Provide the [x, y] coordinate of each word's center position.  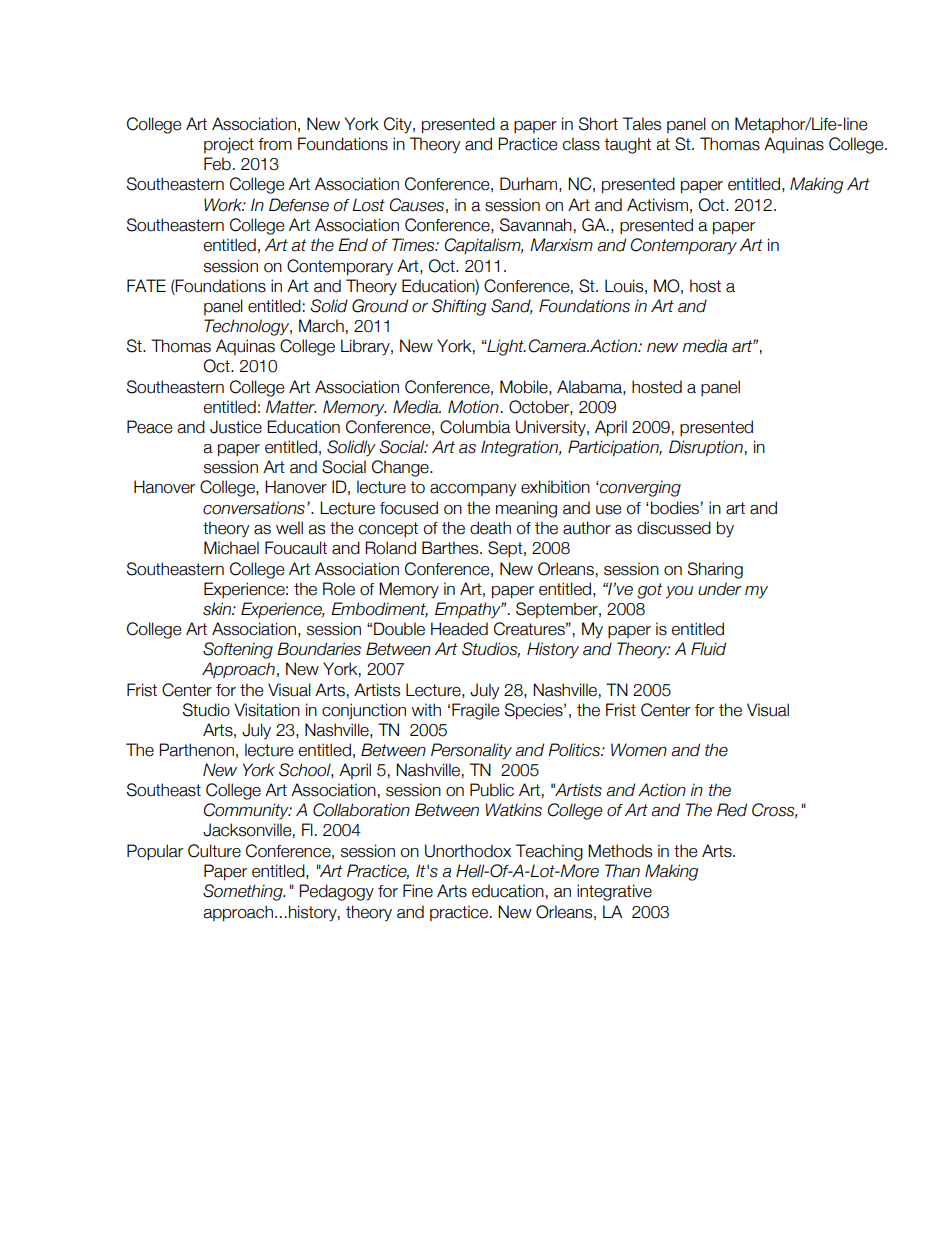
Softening [238, 650]
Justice [236, 427]
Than [622, 871]
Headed [459, 629]
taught [627, 145]
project [229, 145]
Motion [473, 407]
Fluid [708, 649]
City [399, 125]
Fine [418, 891]
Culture [214, 851]
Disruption [706, 448]
